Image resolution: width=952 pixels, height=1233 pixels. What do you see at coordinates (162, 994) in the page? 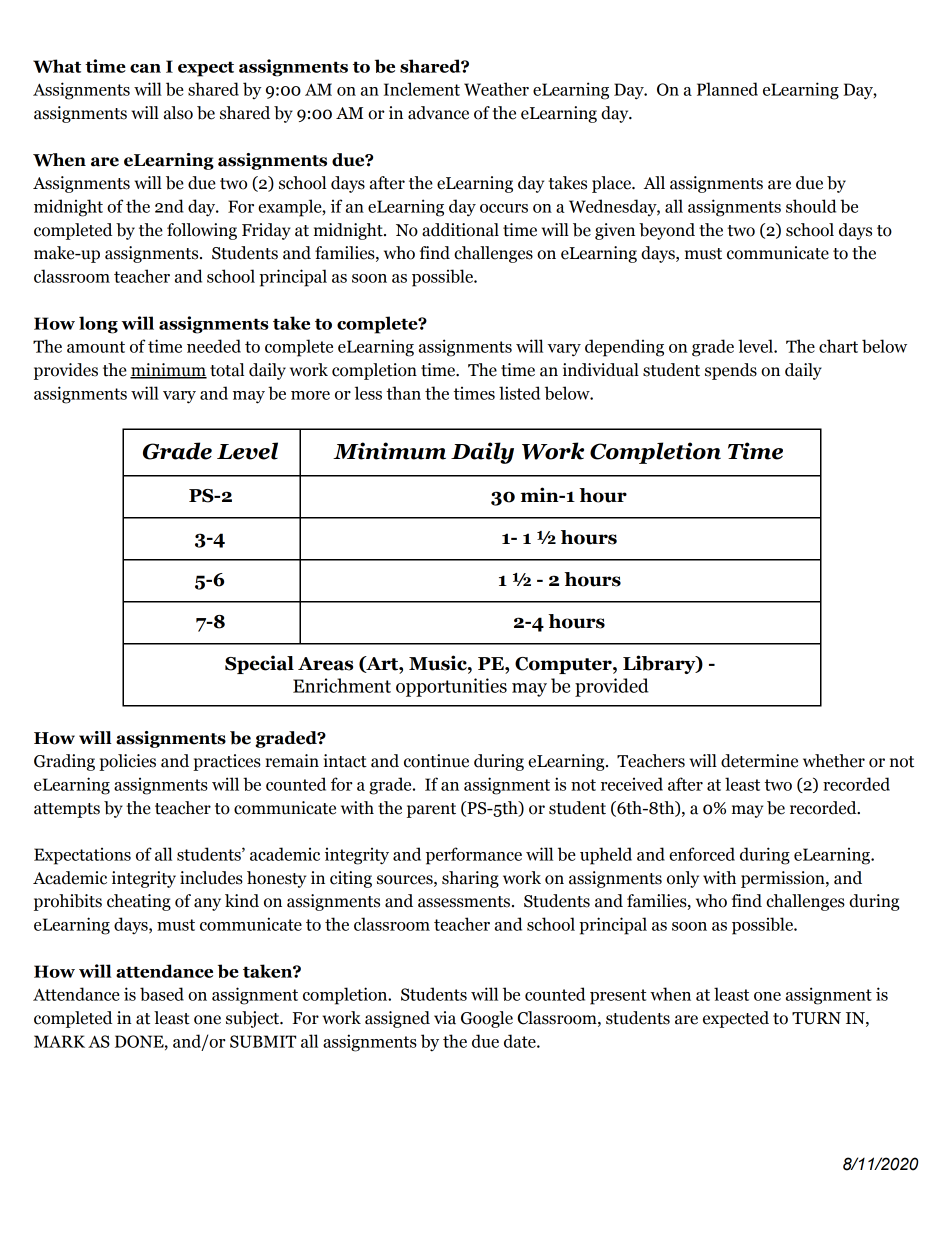
I see `based` at bounding box center [162, 994].
